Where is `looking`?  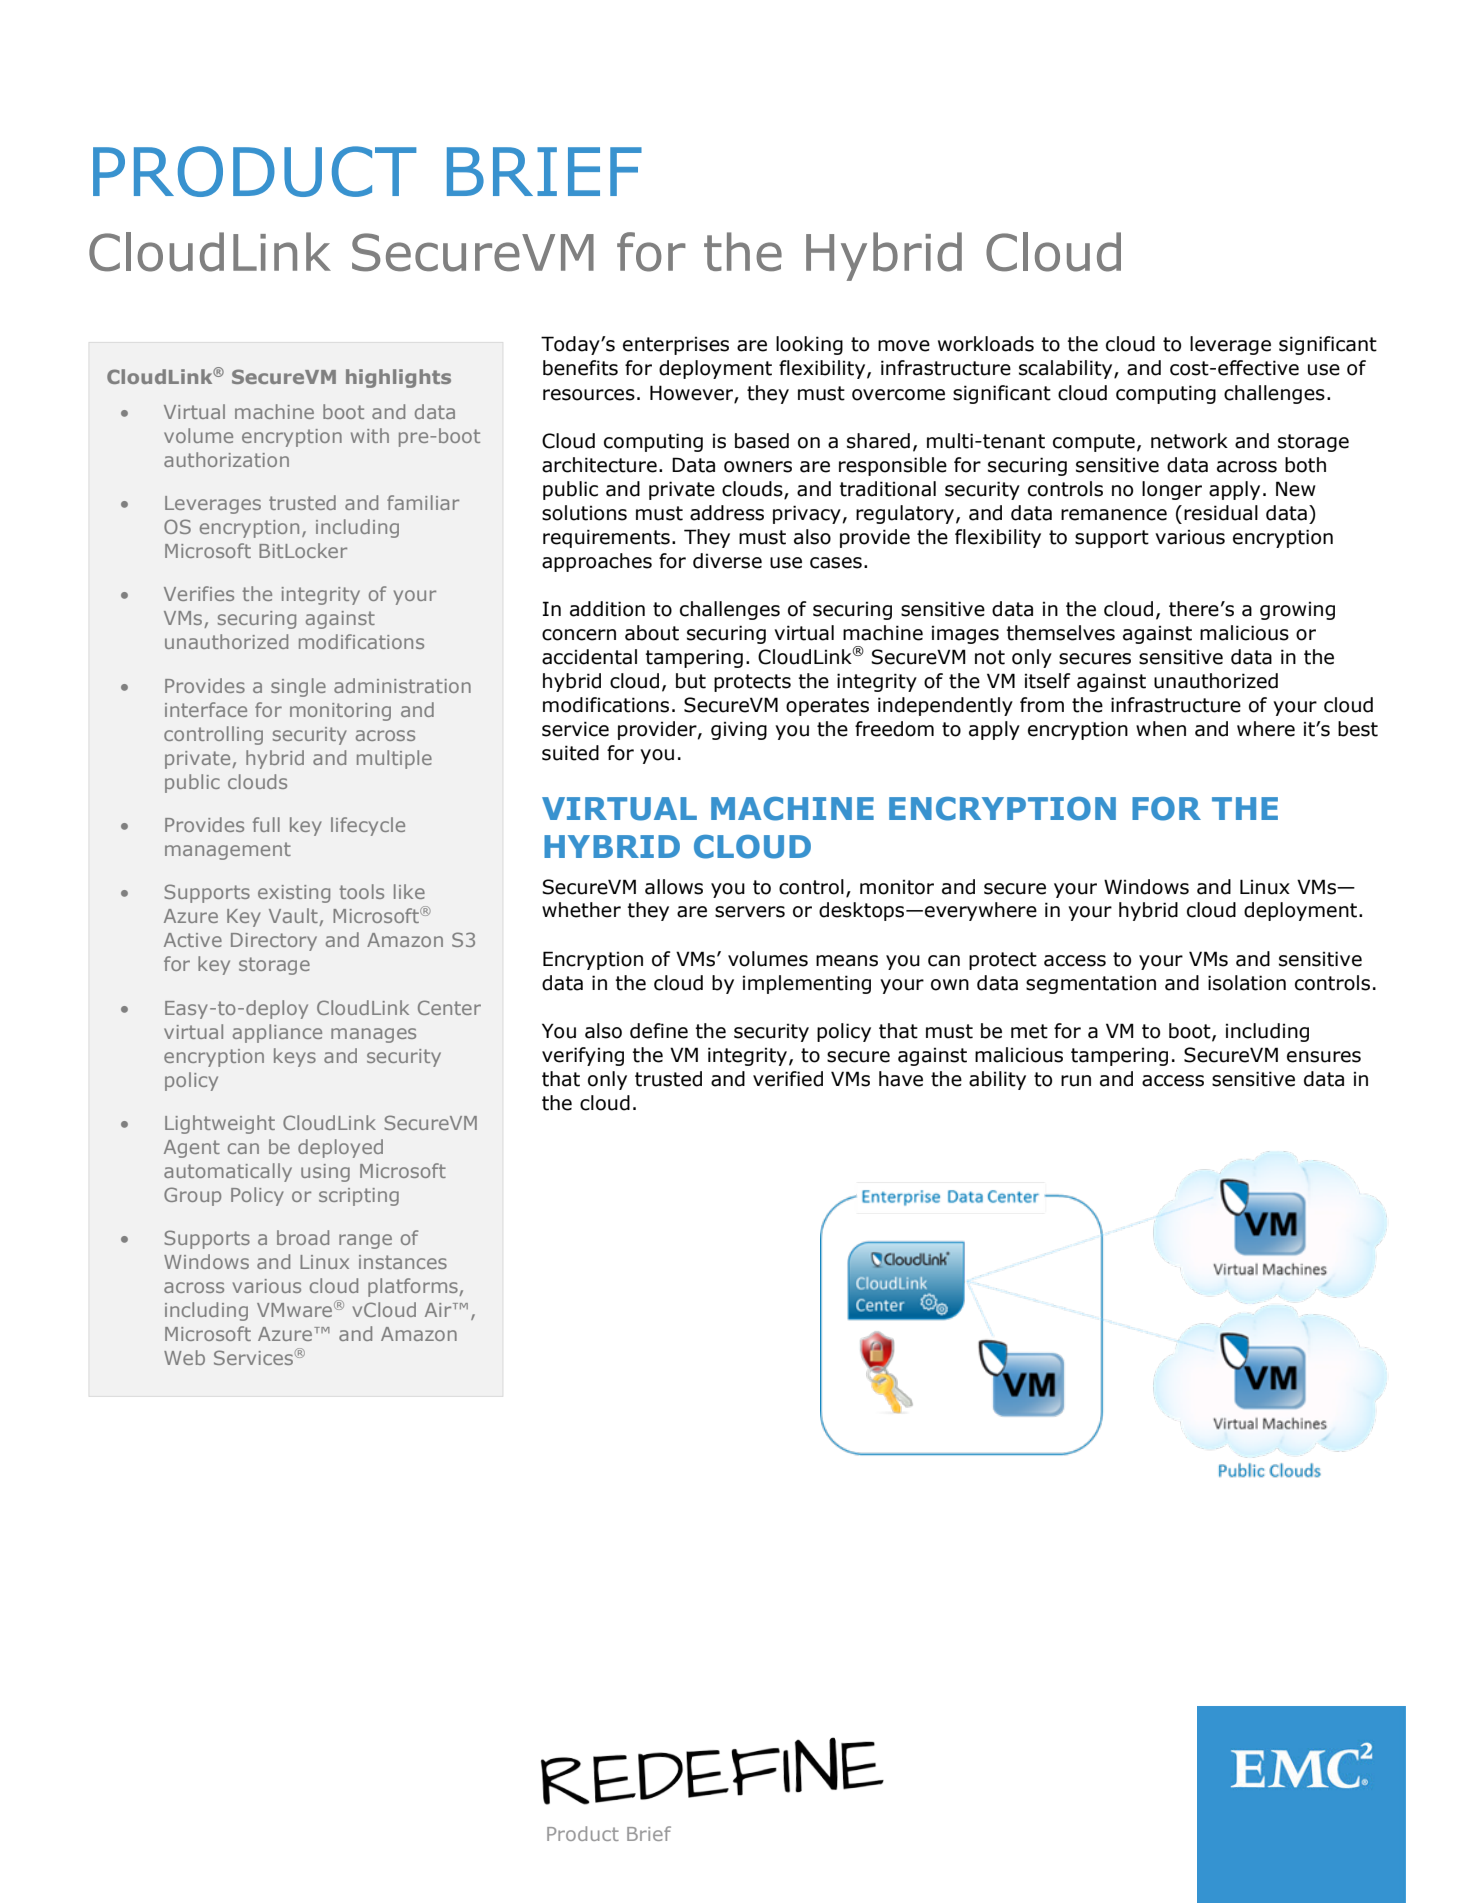 looking is located at coordinates (809, 345).
